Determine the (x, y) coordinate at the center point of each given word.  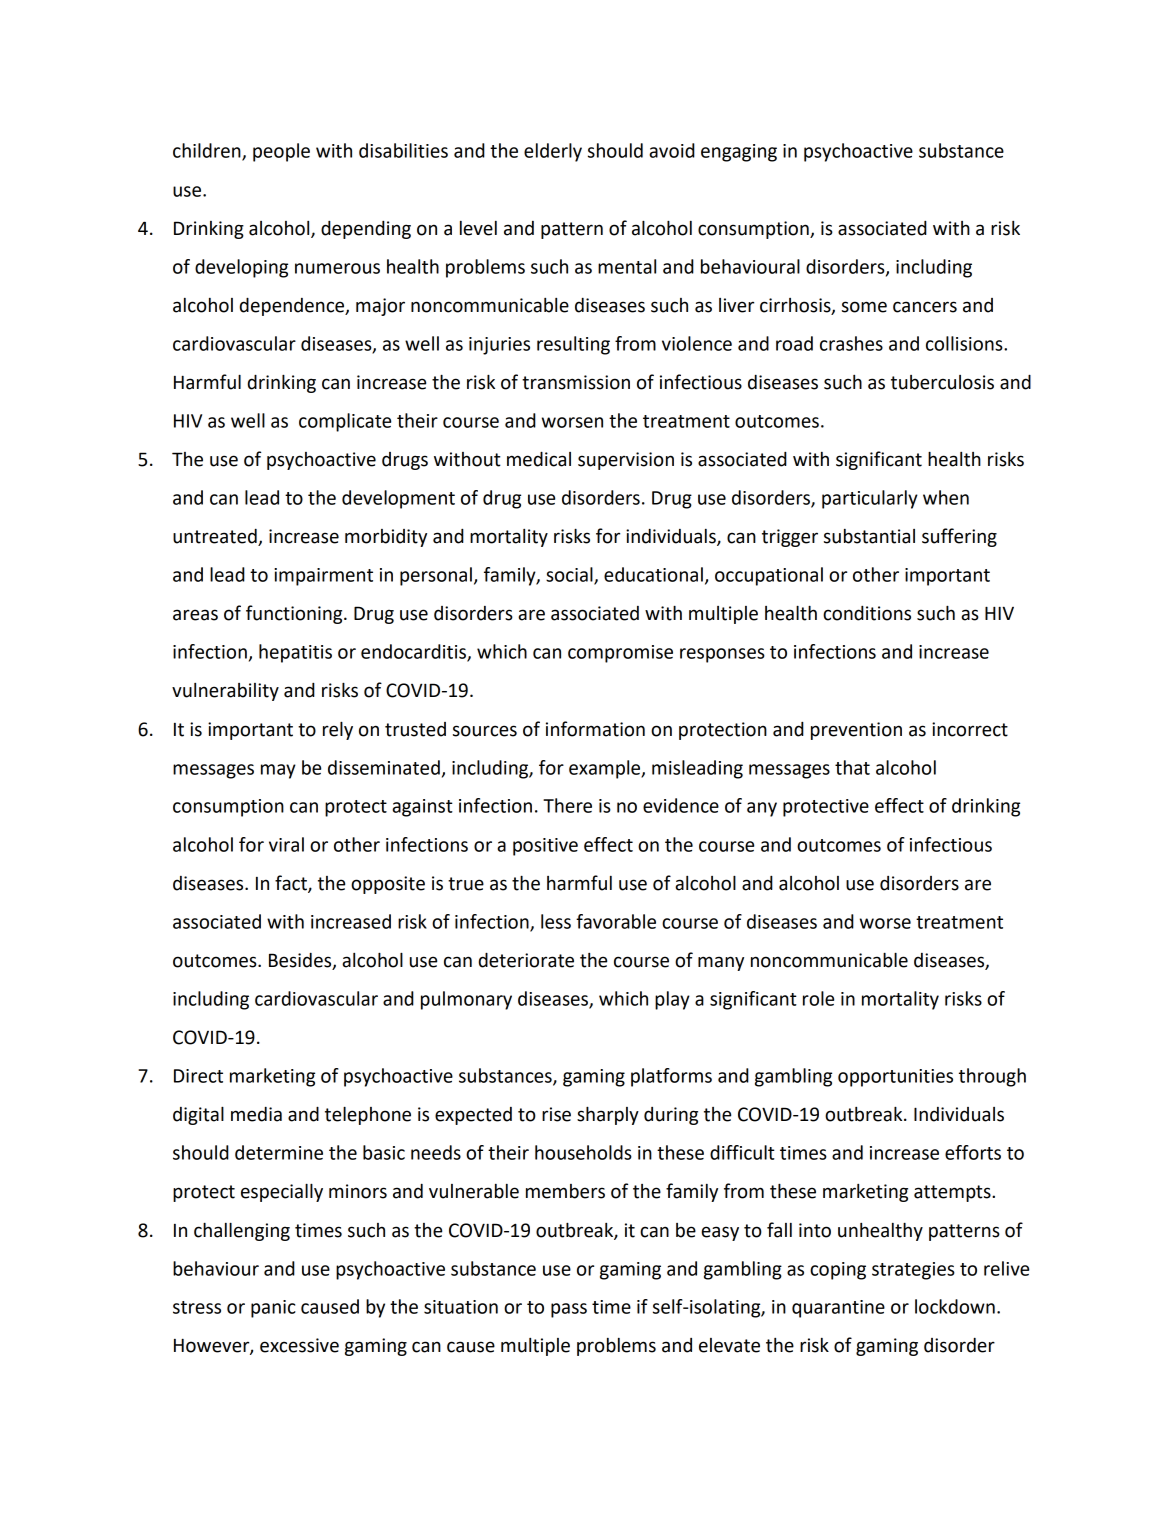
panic (273, 1309)
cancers (925, 307)
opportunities (895, 1078)
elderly (553, 152)
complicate (345, 422)
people (281, 152)
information (595, 729)
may (278, 771)
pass (569, 1310)
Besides (301, 961)
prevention (856, 731)
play (672, 1000)
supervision (626, 461)
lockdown (955, 1306)
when (946, 497)
